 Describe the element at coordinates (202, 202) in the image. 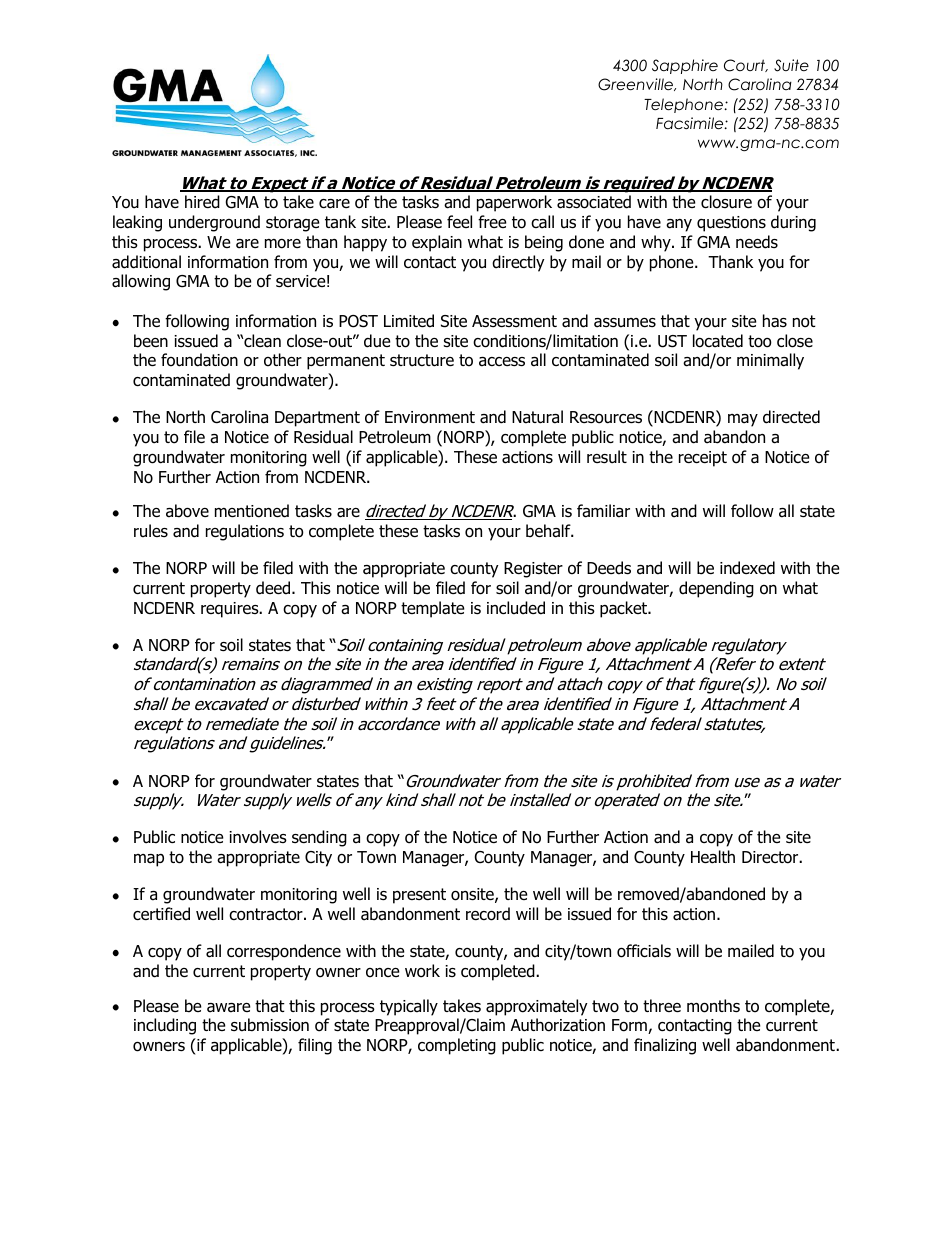

I see `hired` at that location.
